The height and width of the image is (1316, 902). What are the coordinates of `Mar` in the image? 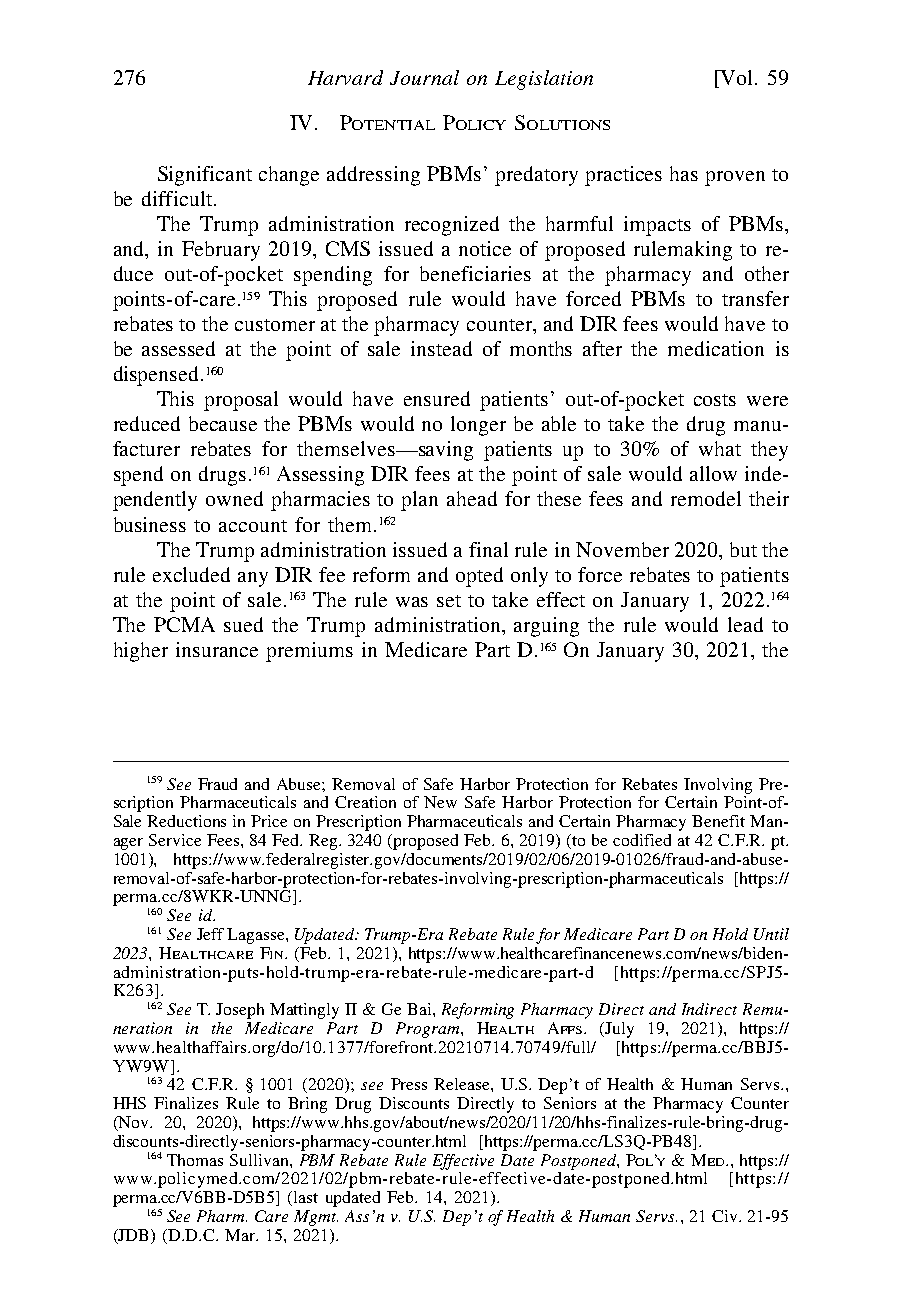 It's located at (241, 1235).
